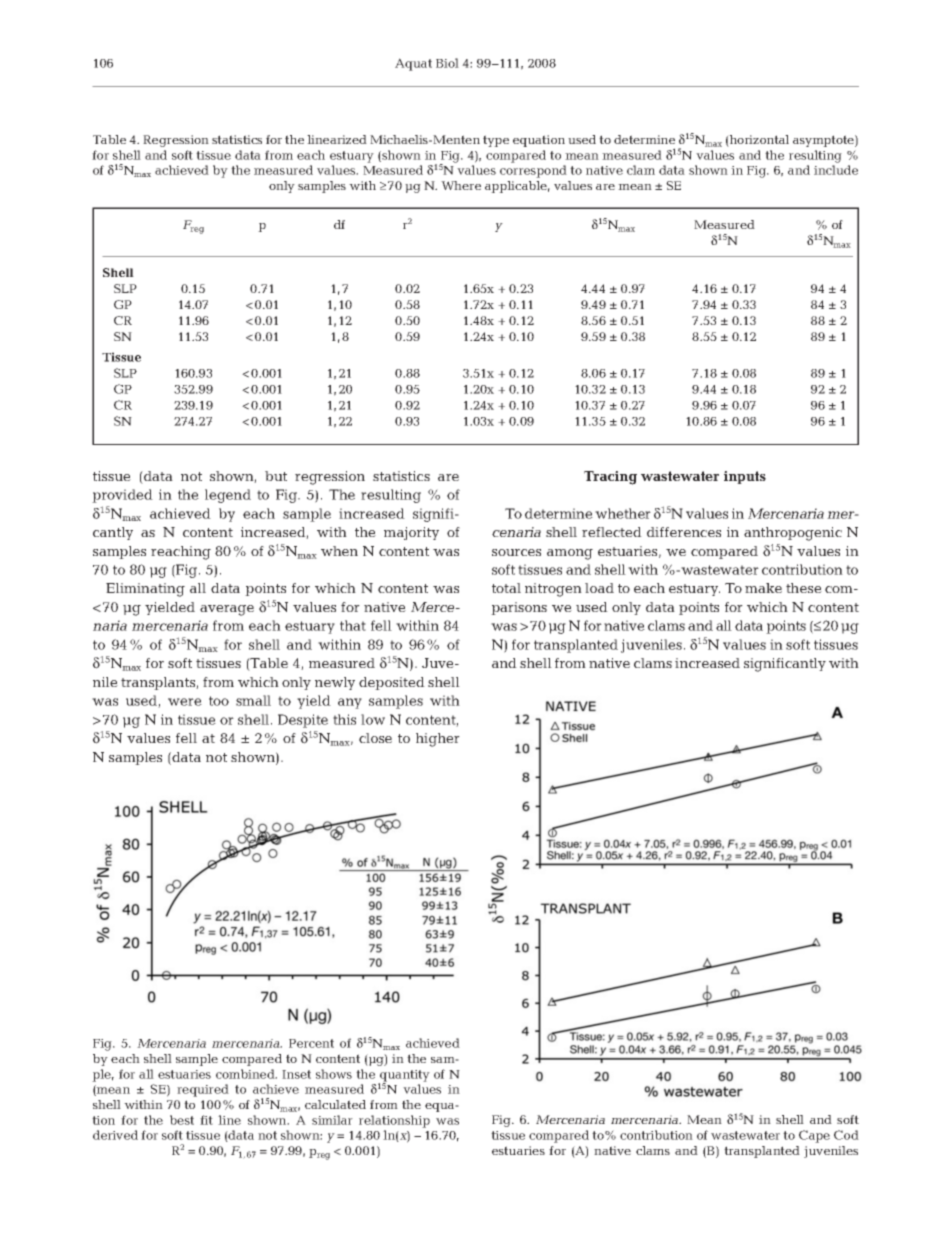 Image resolution: width=952 pixels, height=1257 pixels. Describe the element at coordinates (404, 1077) in the image. I see `quantity` at that location.
